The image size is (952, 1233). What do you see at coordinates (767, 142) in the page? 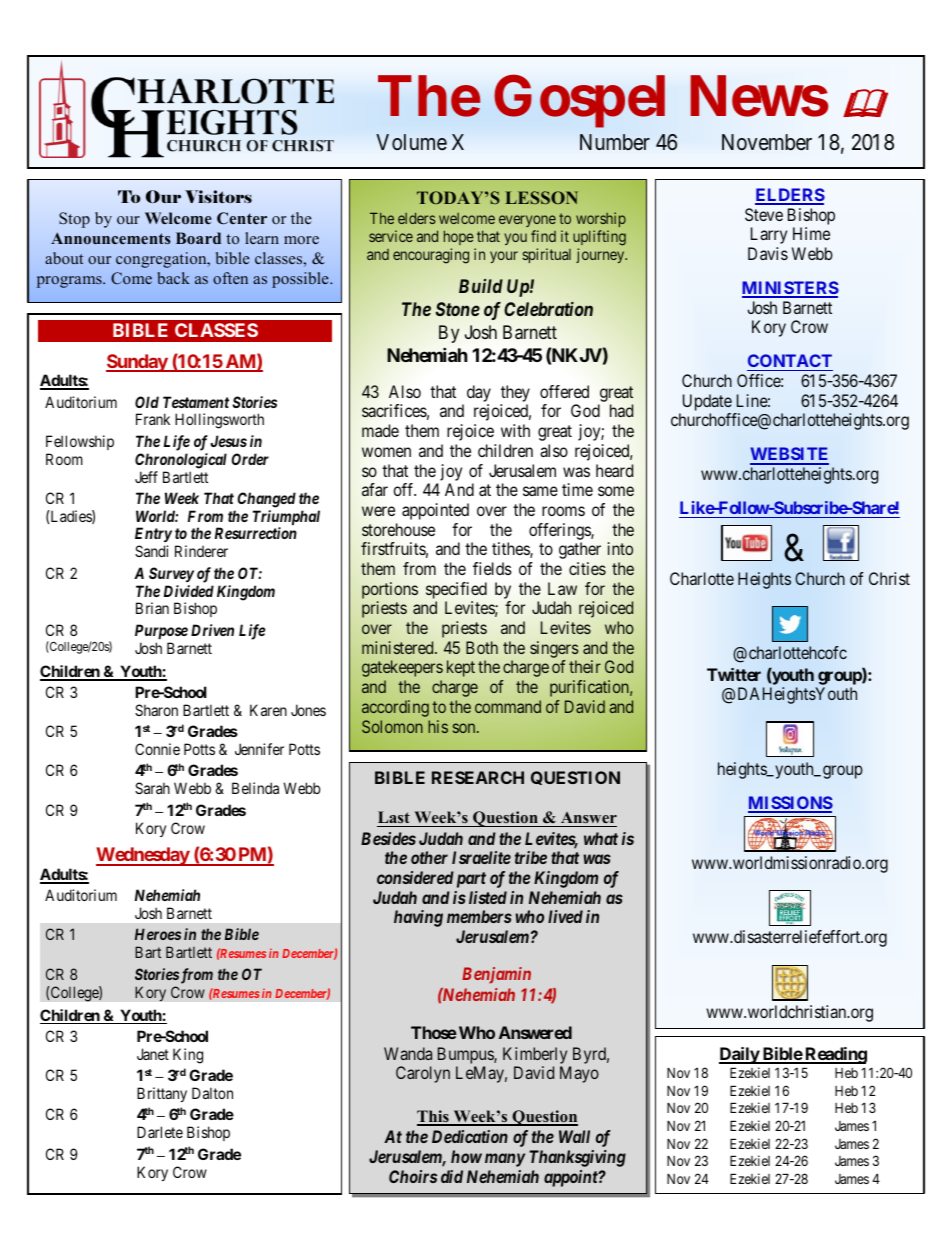
I see `November` at bounding box center [767, 142].
